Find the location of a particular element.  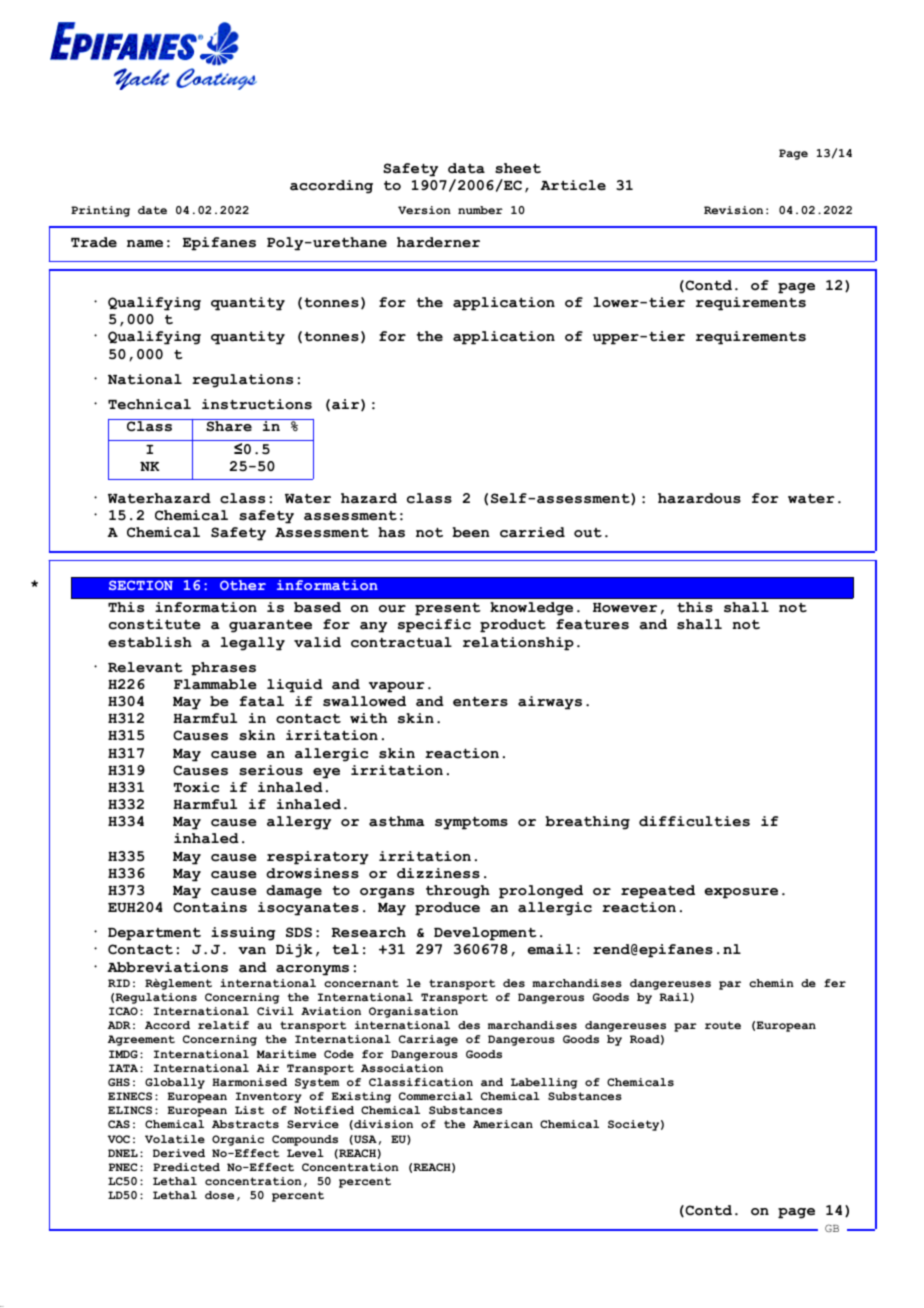

Development is located at coordinates (485, 934).
